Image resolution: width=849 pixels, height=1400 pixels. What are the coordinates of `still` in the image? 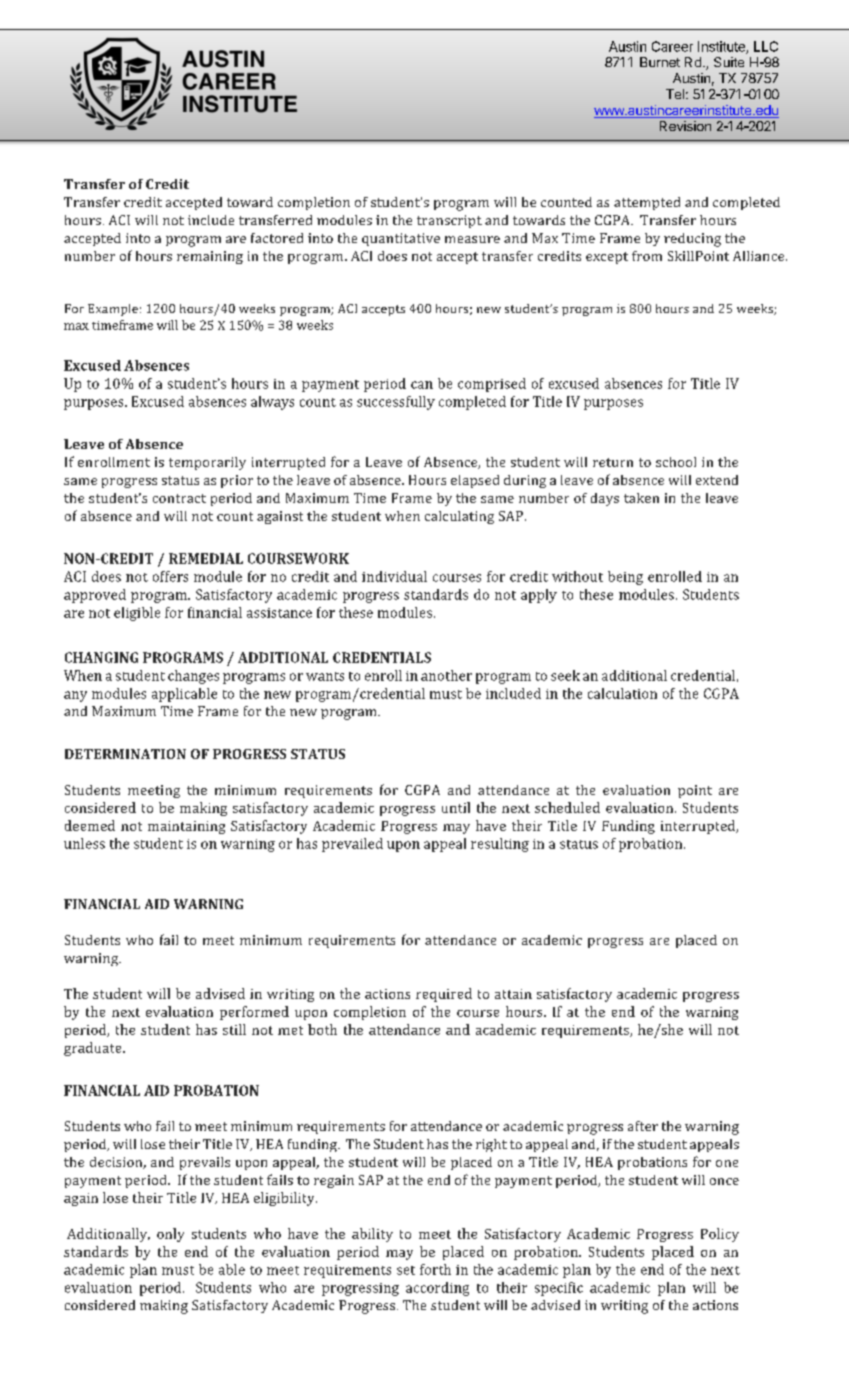 It's located at (234, 1029).
